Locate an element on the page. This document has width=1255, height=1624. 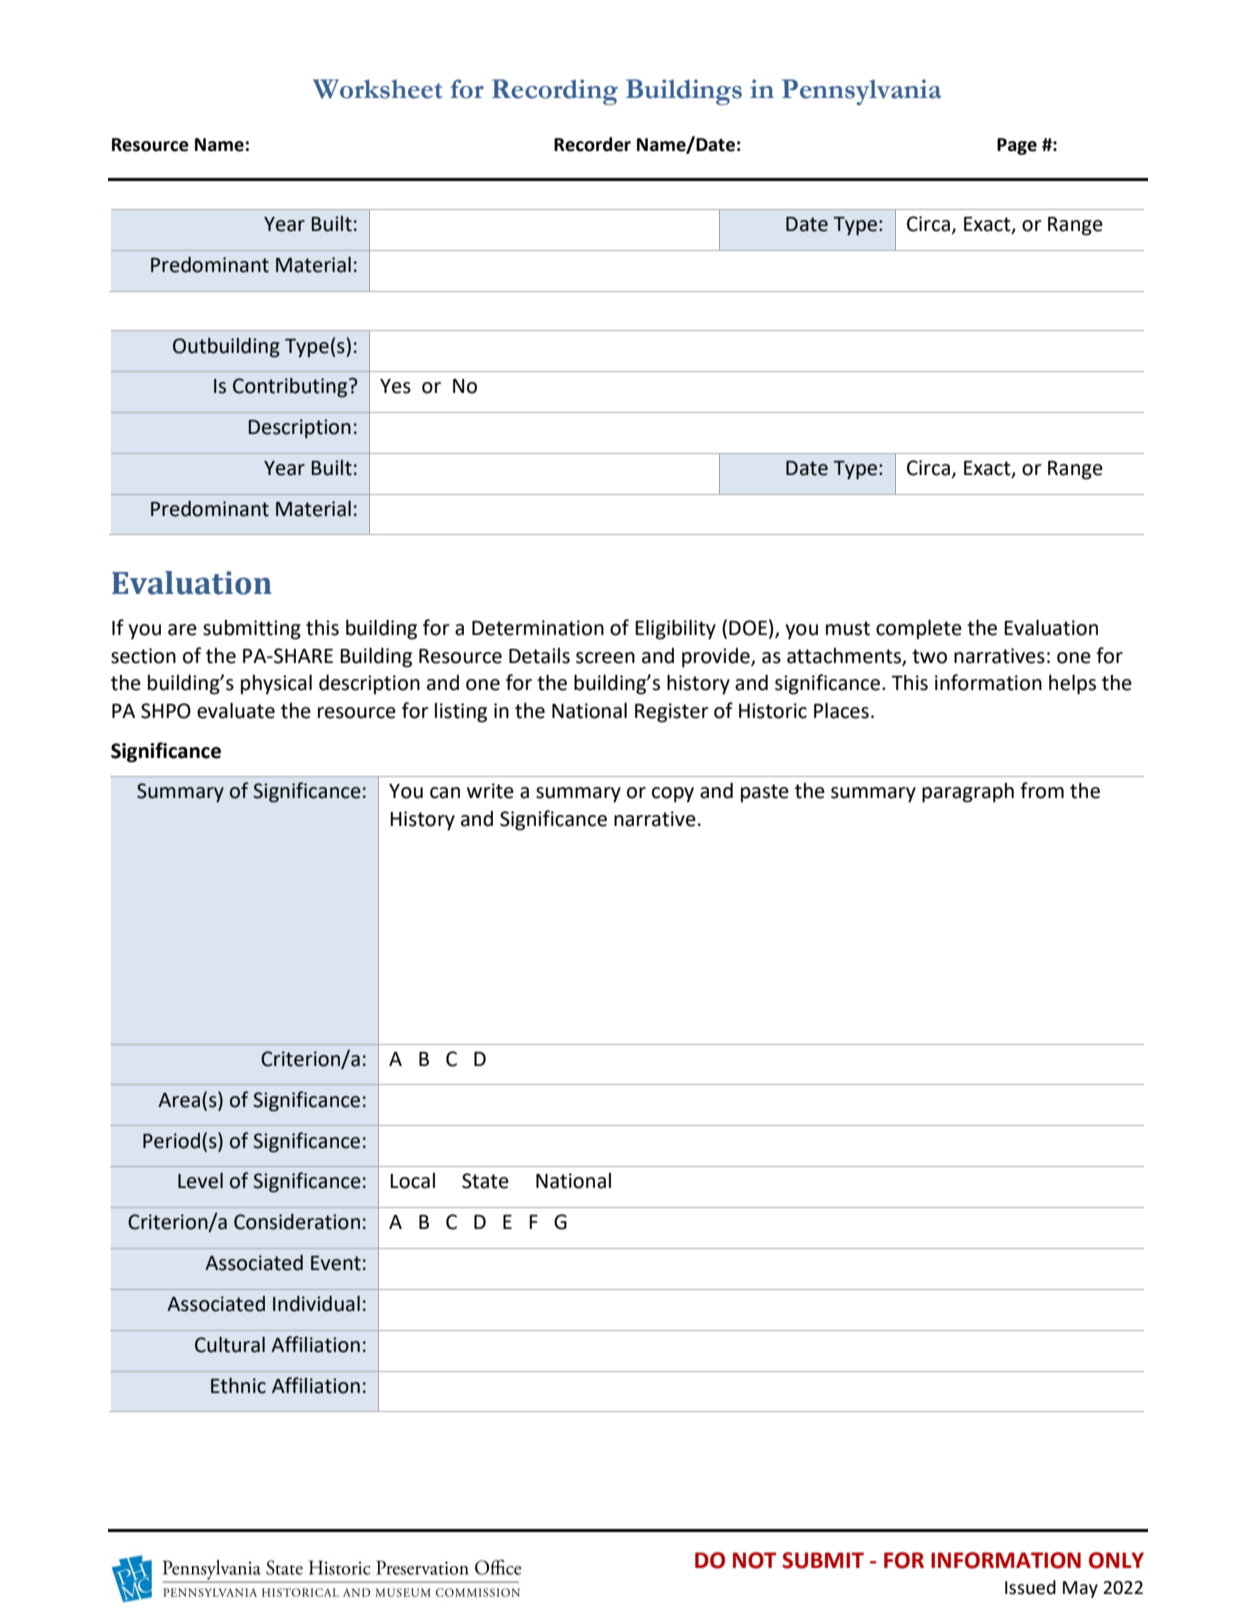
Page is located at coordinates (1017, 146).
